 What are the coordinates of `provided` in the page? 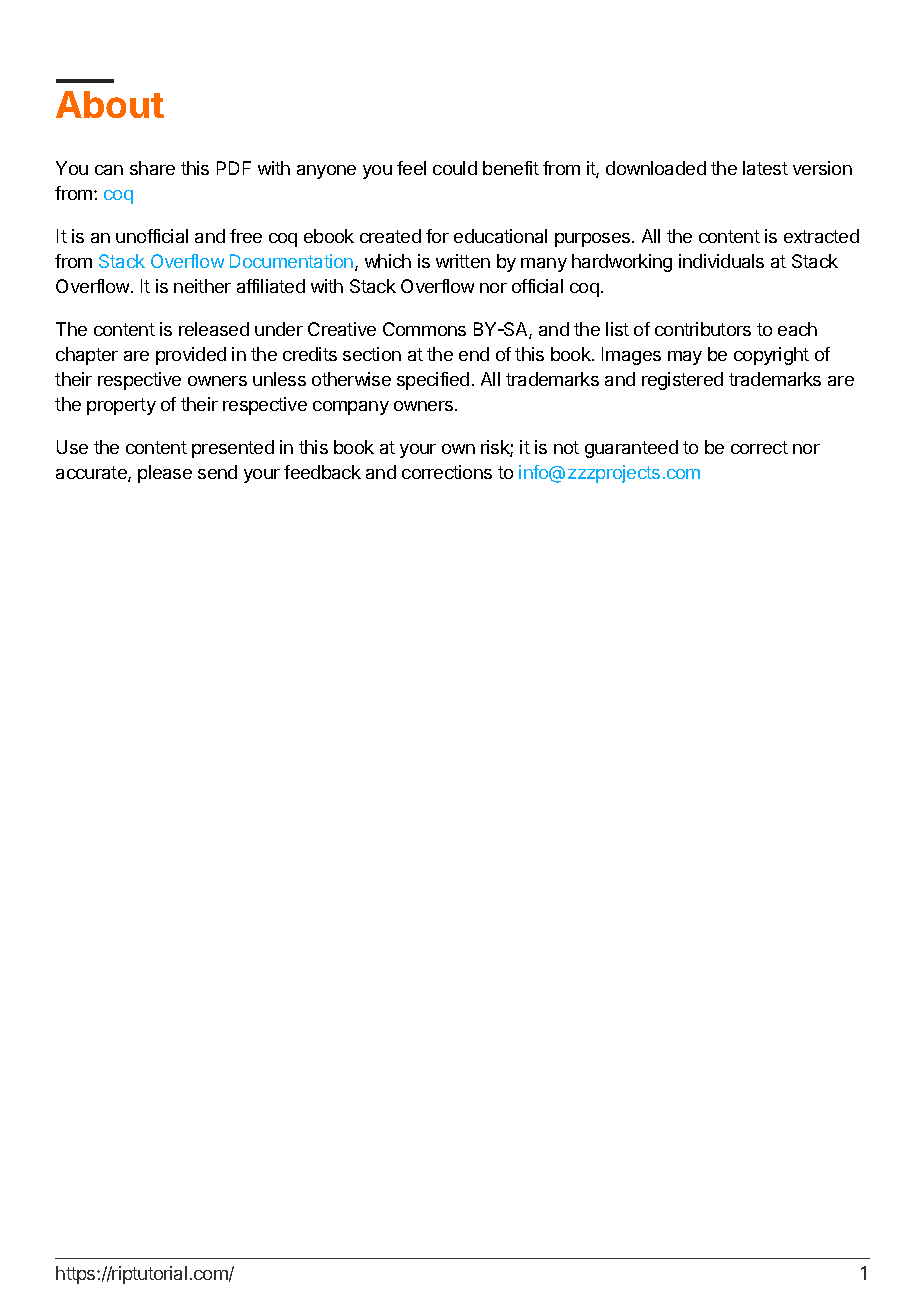 It's located at (191, 356).
